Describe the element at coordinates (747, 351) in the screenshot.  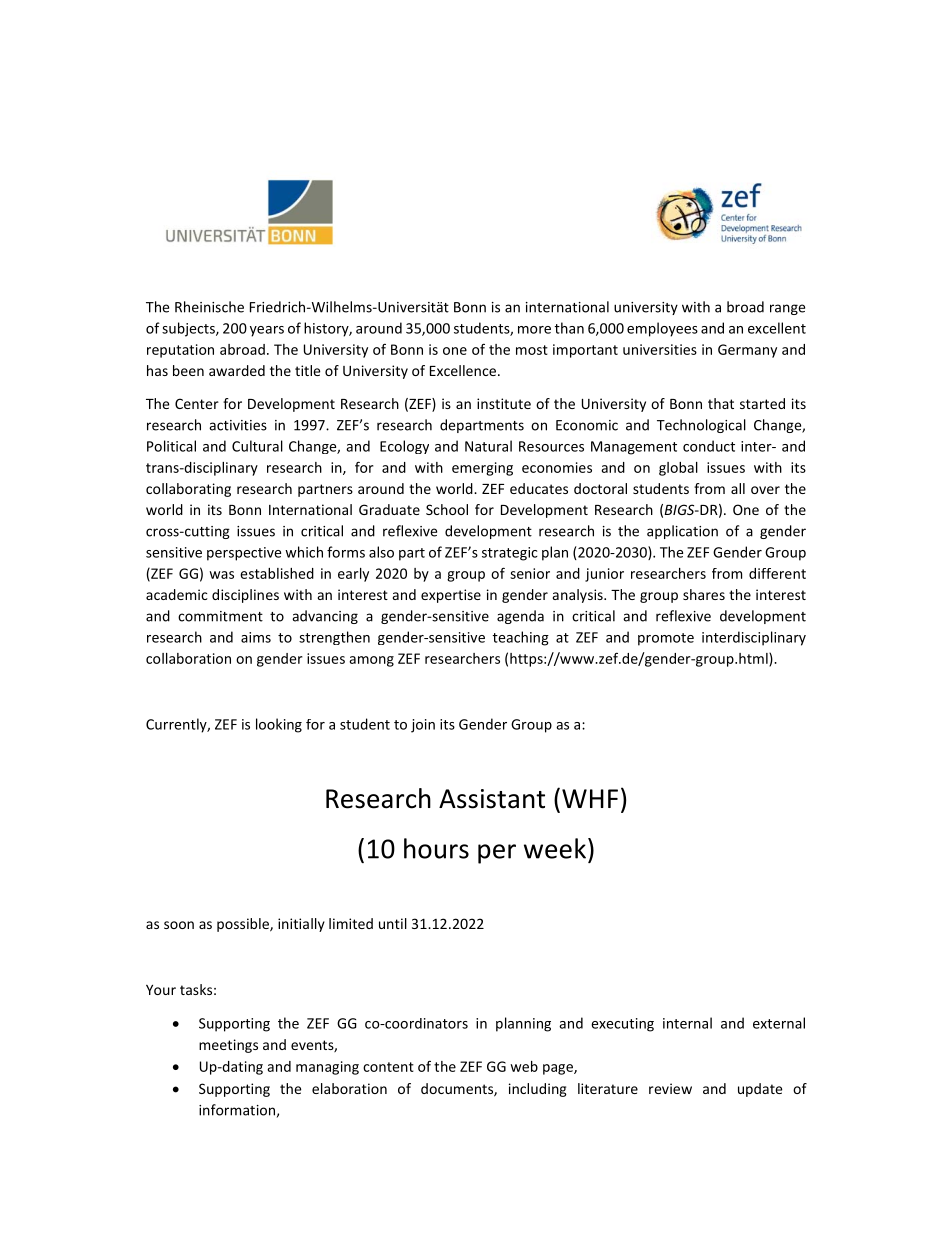
I see `Germany` at that location.
